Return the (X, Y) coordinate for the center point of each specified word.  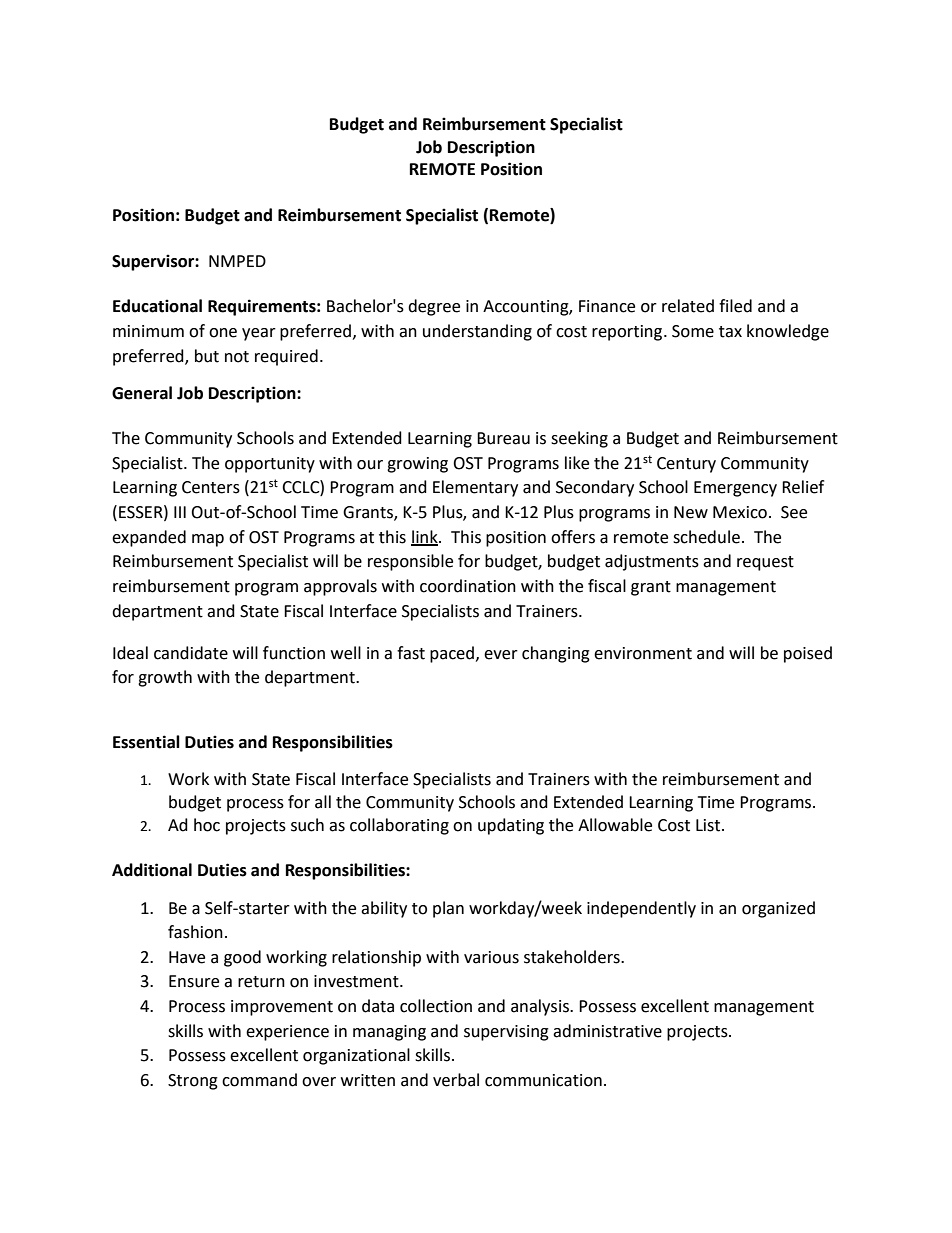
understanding (477, 332)
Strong (193, 1082)
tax (730, 332)
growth (165, 678)
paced (452, 654)
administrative (607, 1031)
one (223, 333)
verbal (456, 1080)
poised (808, 654)
